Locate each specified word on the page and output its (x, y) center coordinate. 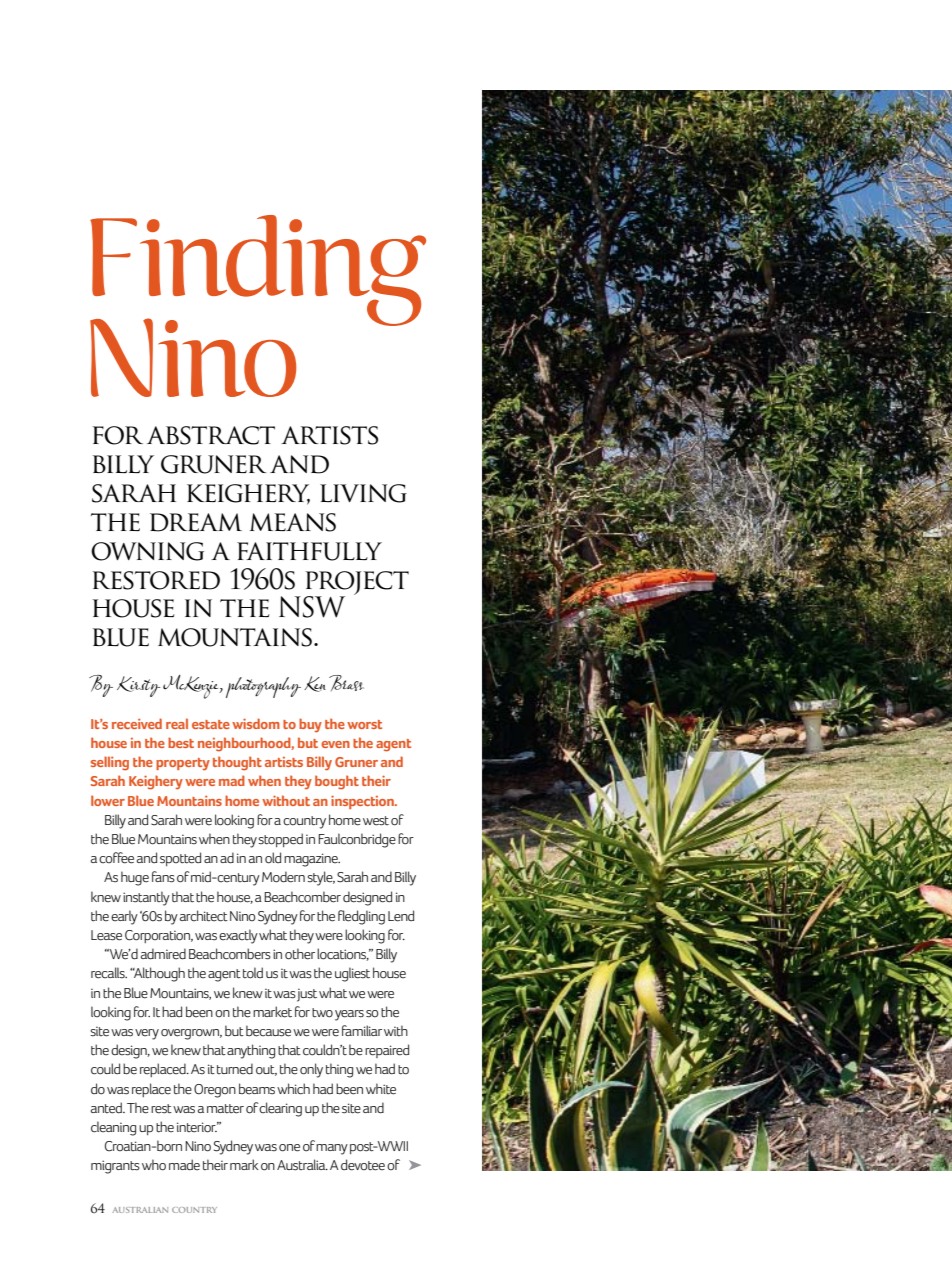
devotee (363, 1165)
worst (364, 724)
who (154, 1165)
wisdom (256, 723)
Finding (258, 271)
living (363, 493)
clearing (280, 1109)
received (137, 723)
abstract (211, 435)
